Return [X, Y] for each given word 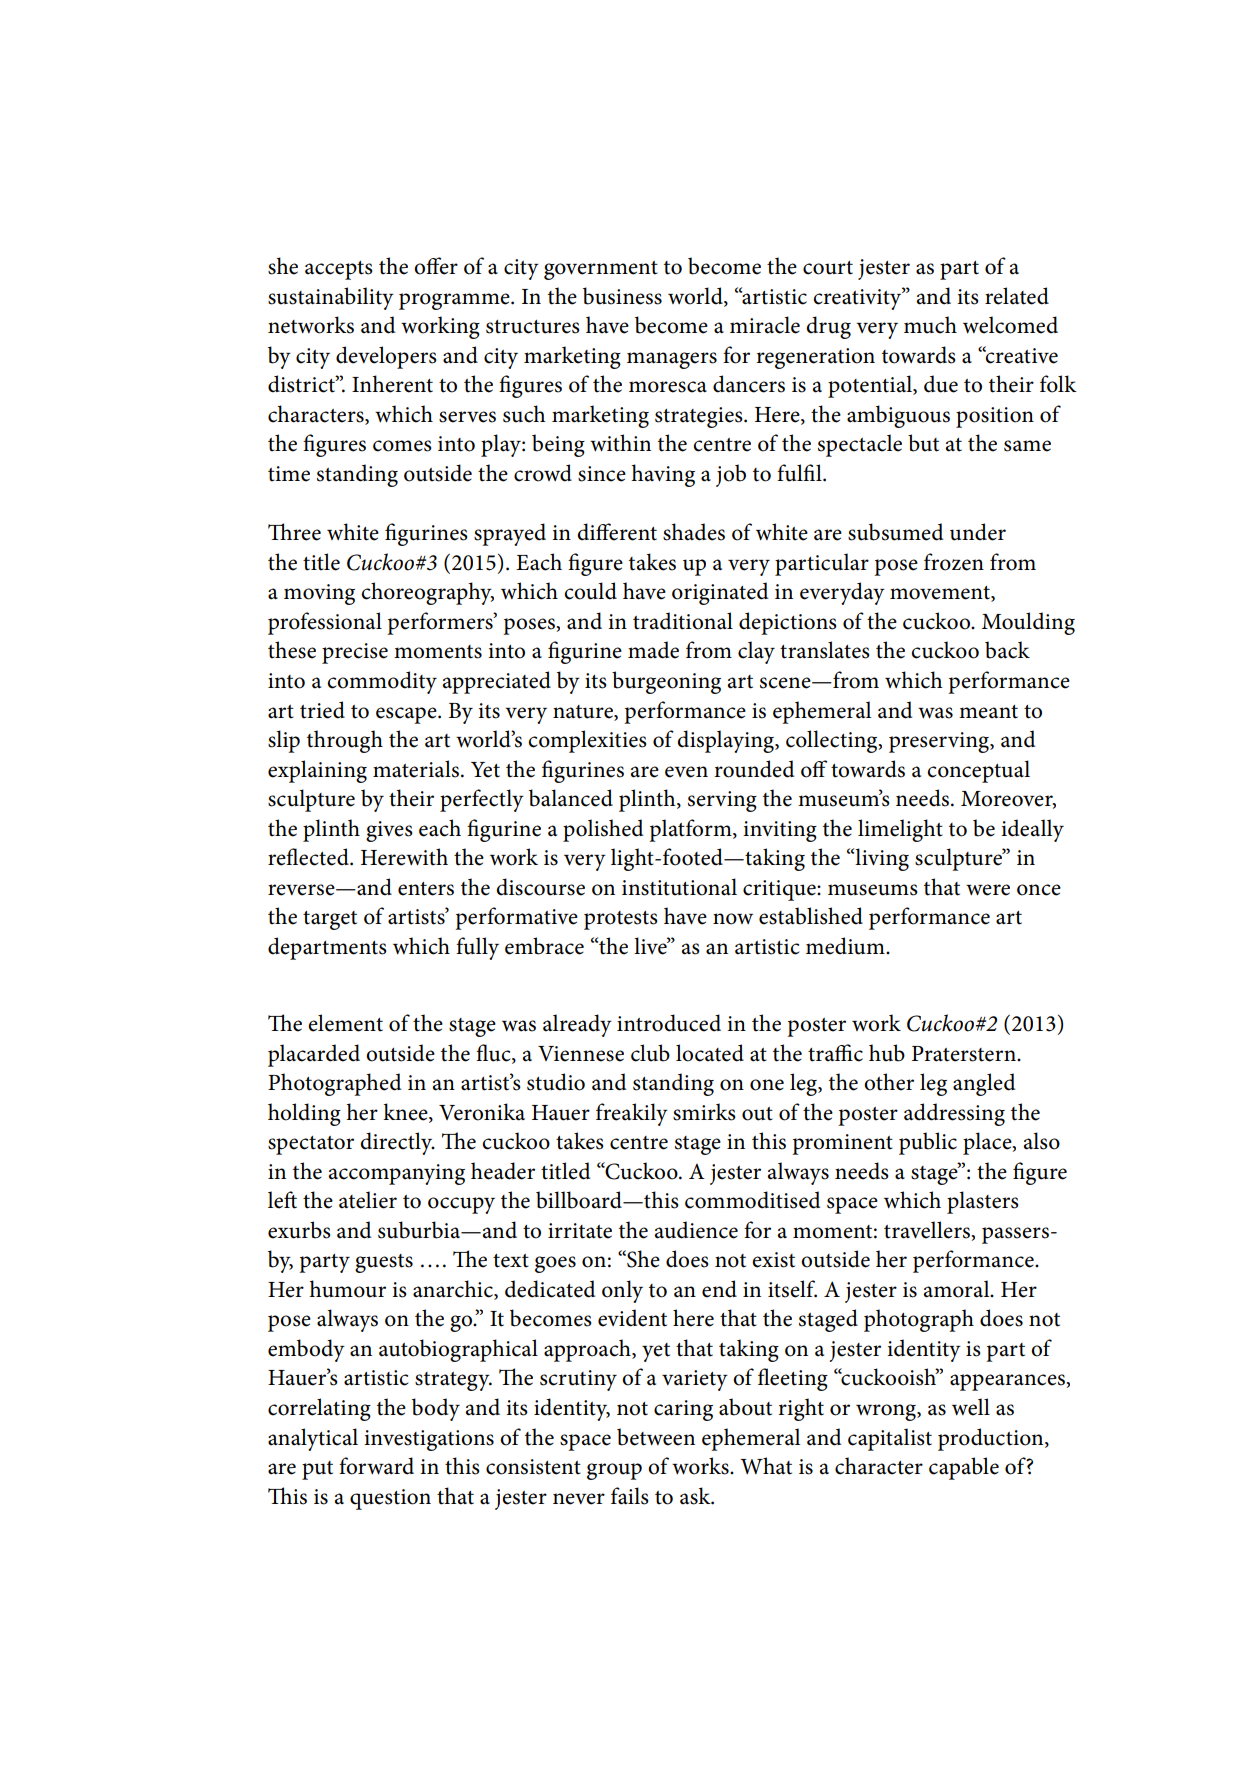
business [622, 296]
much [930, 325]
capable [964, 1468]
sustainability [331, 298]
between [656, 1437]
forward [376, 1466]
